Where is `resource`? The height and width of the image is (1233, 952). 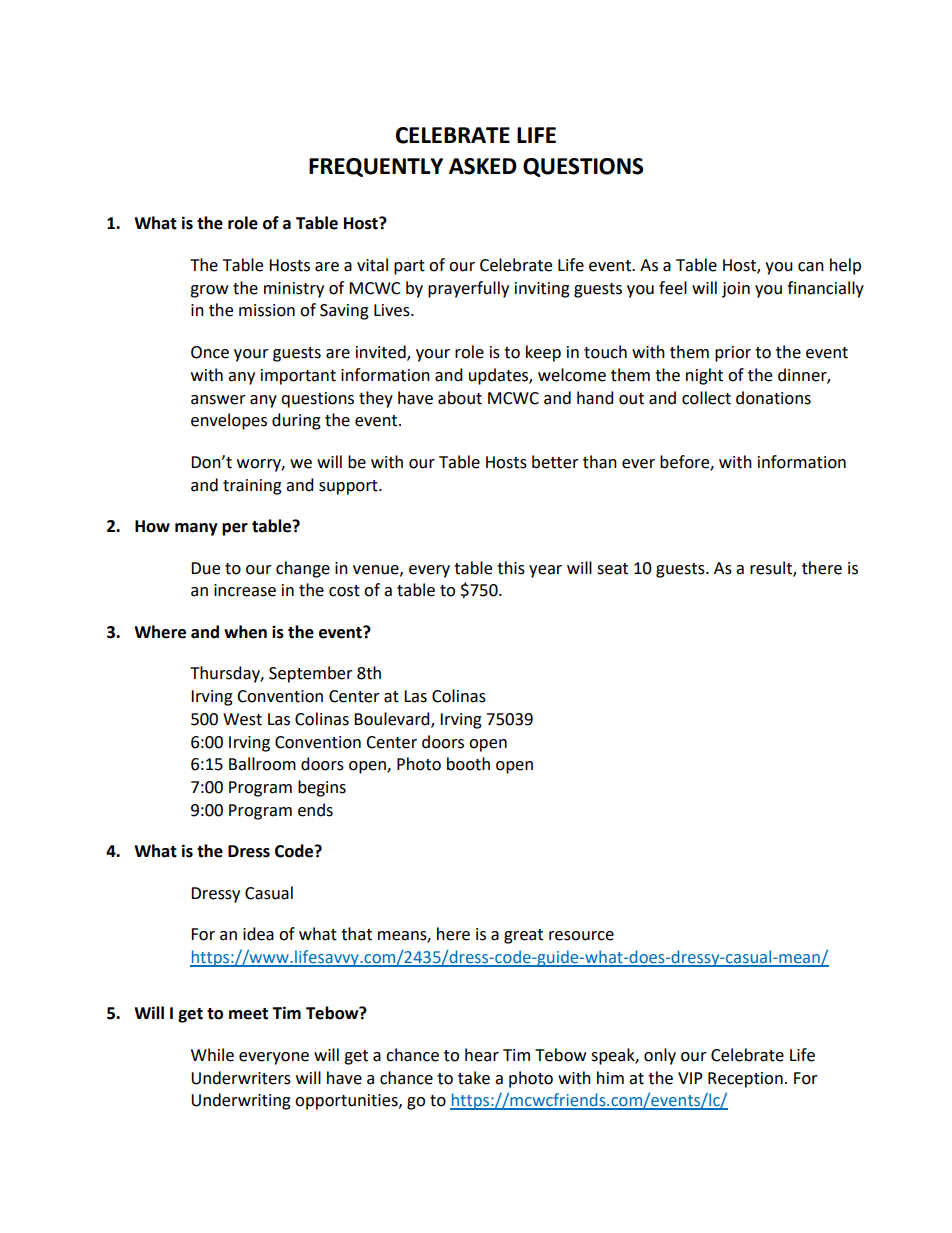 resource is located at coordinates (581, 936).
